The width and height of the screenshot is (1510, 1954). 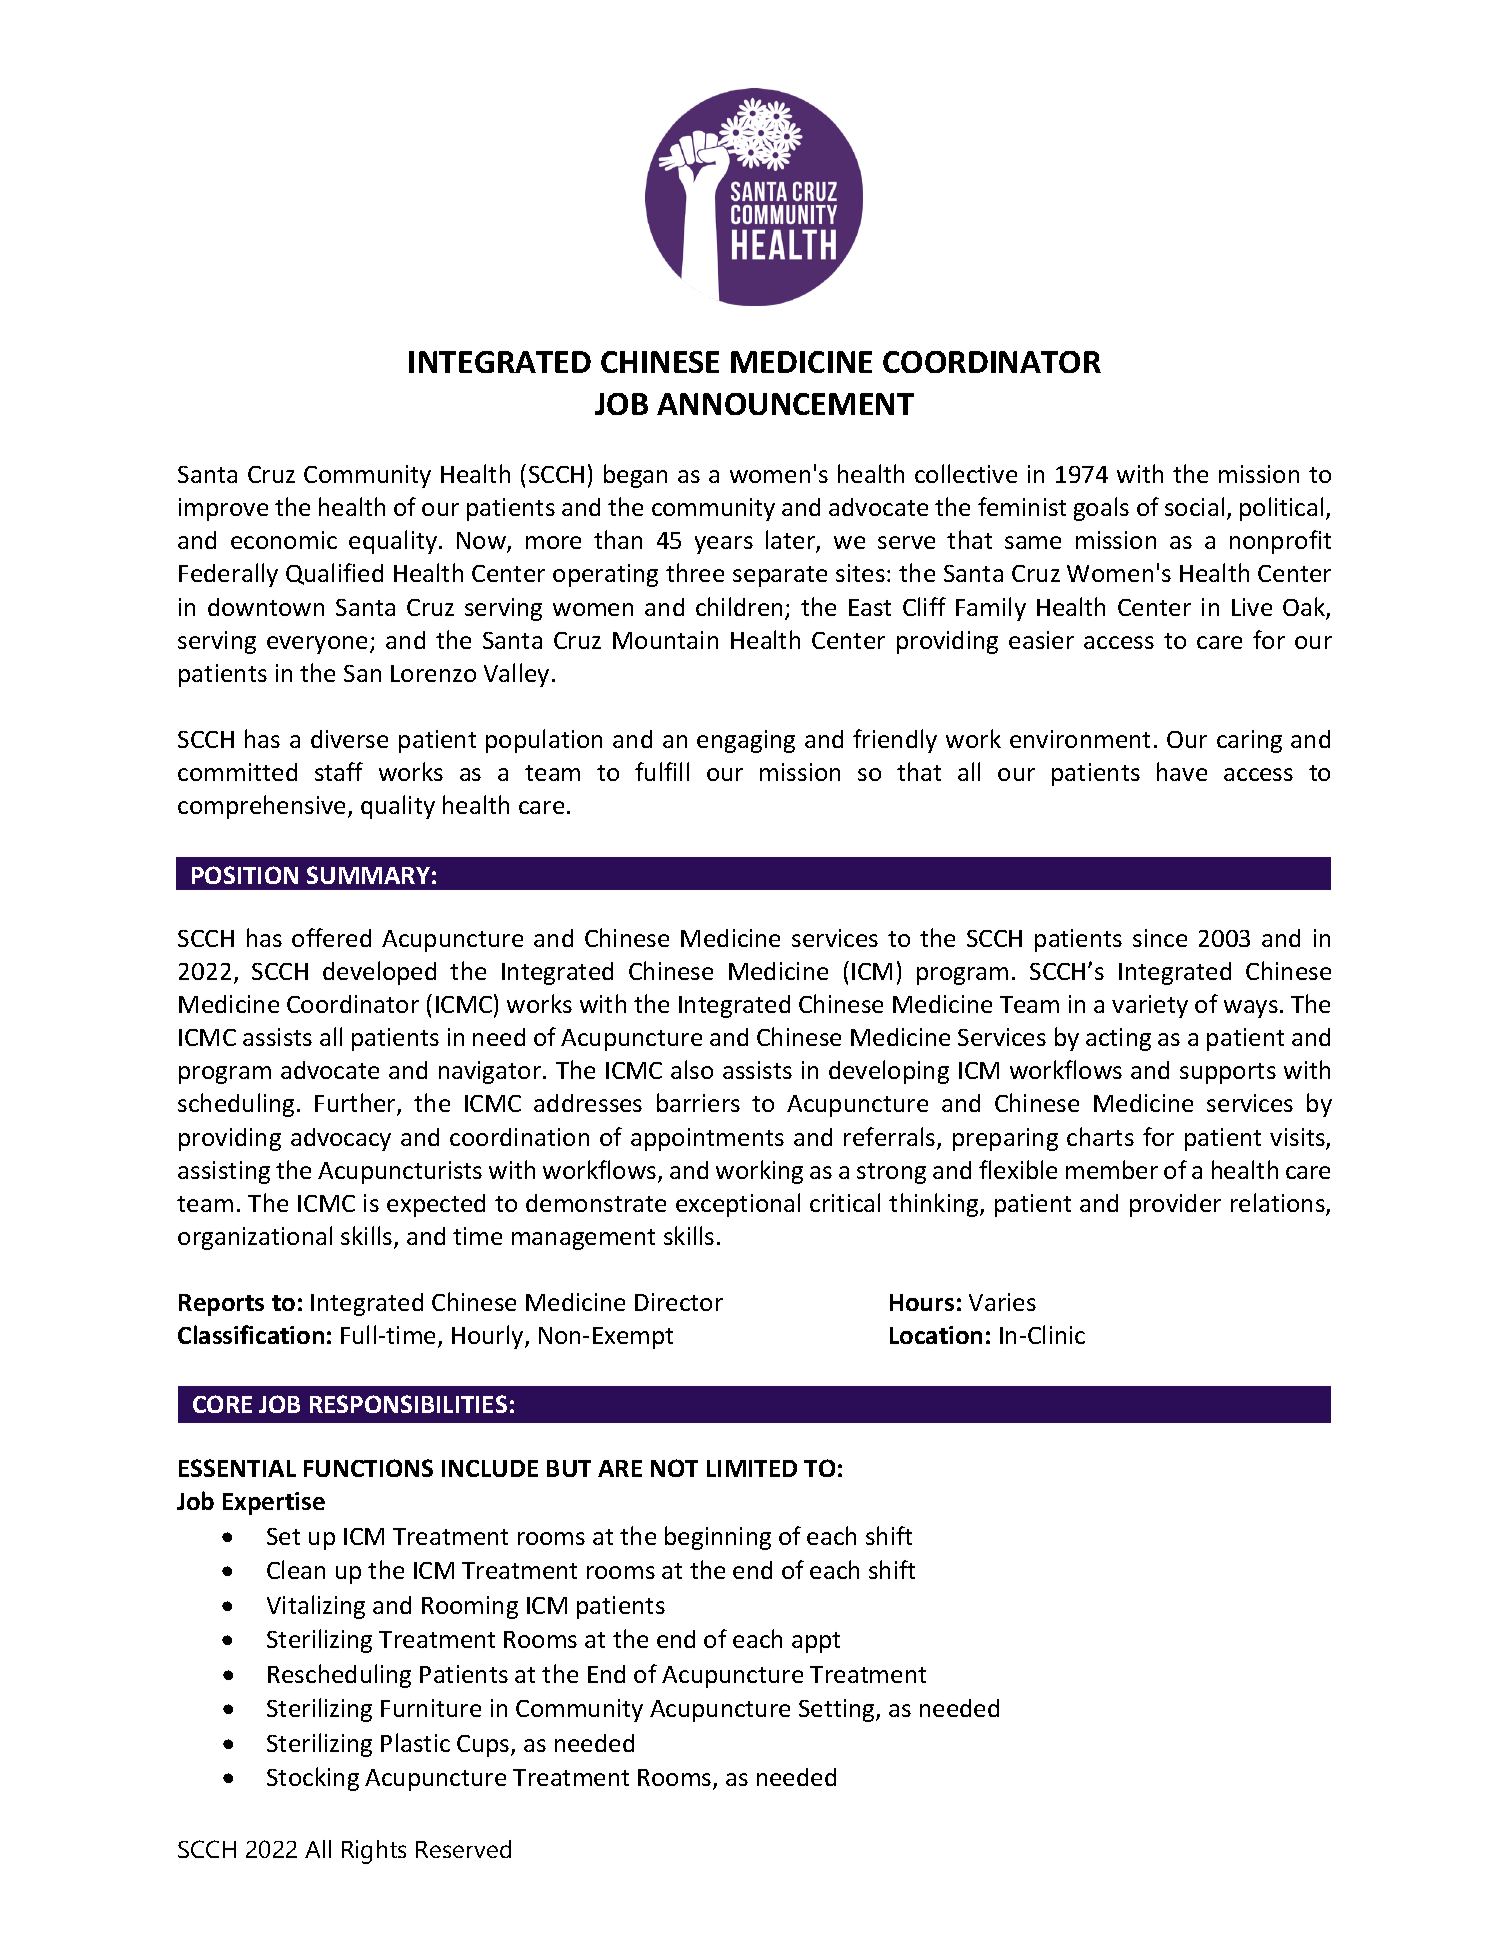 What do you see at coordinates (339, 771) in the screenshot?
I see `staff` at bounding box center [339, 771].
